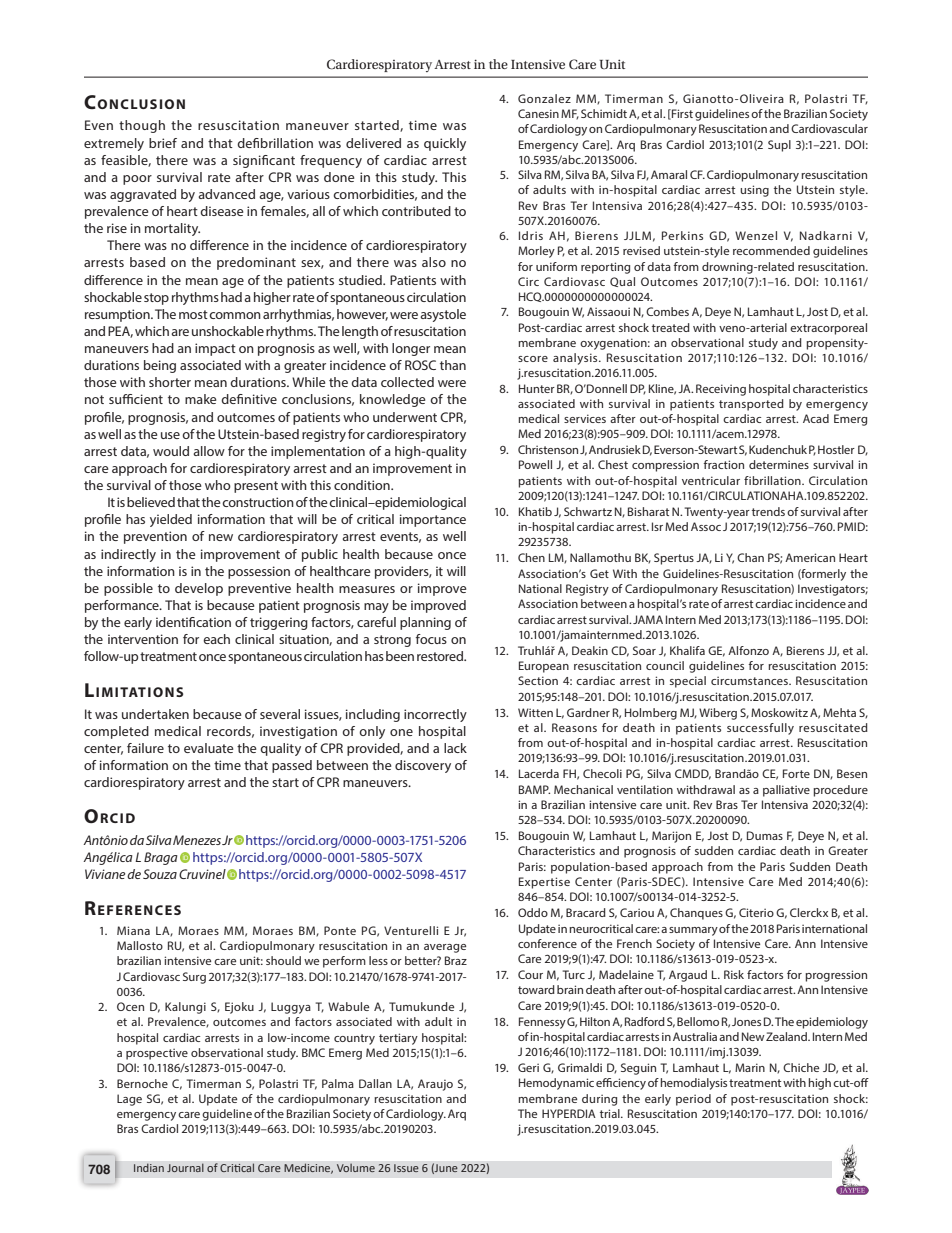  I want to click on quickly, so click(445, 144).
